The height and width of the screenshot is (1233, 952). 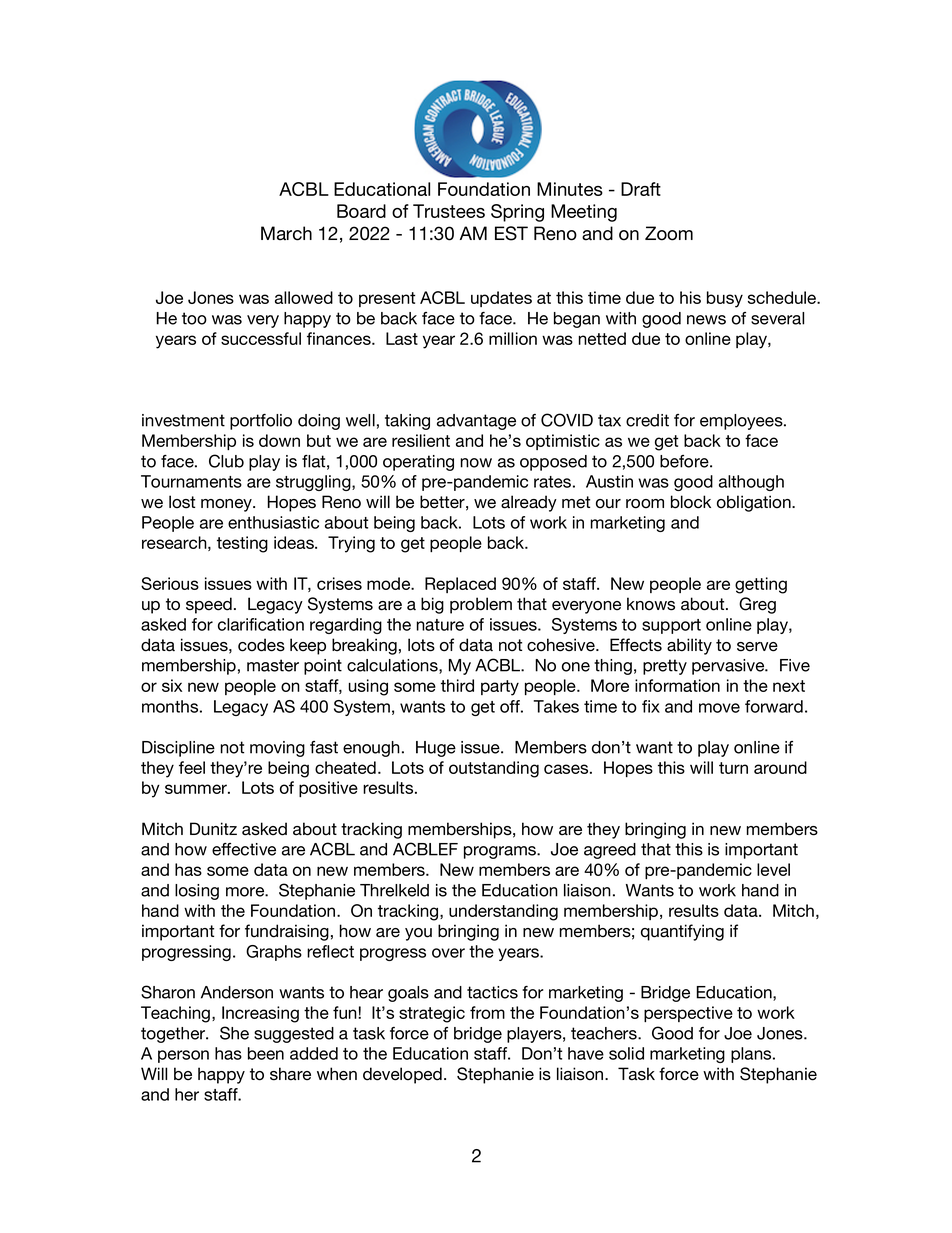 What do you see at coordinates (261, 624) in the screenshot?
I see `clarification` at bounding box center [261, 624].
